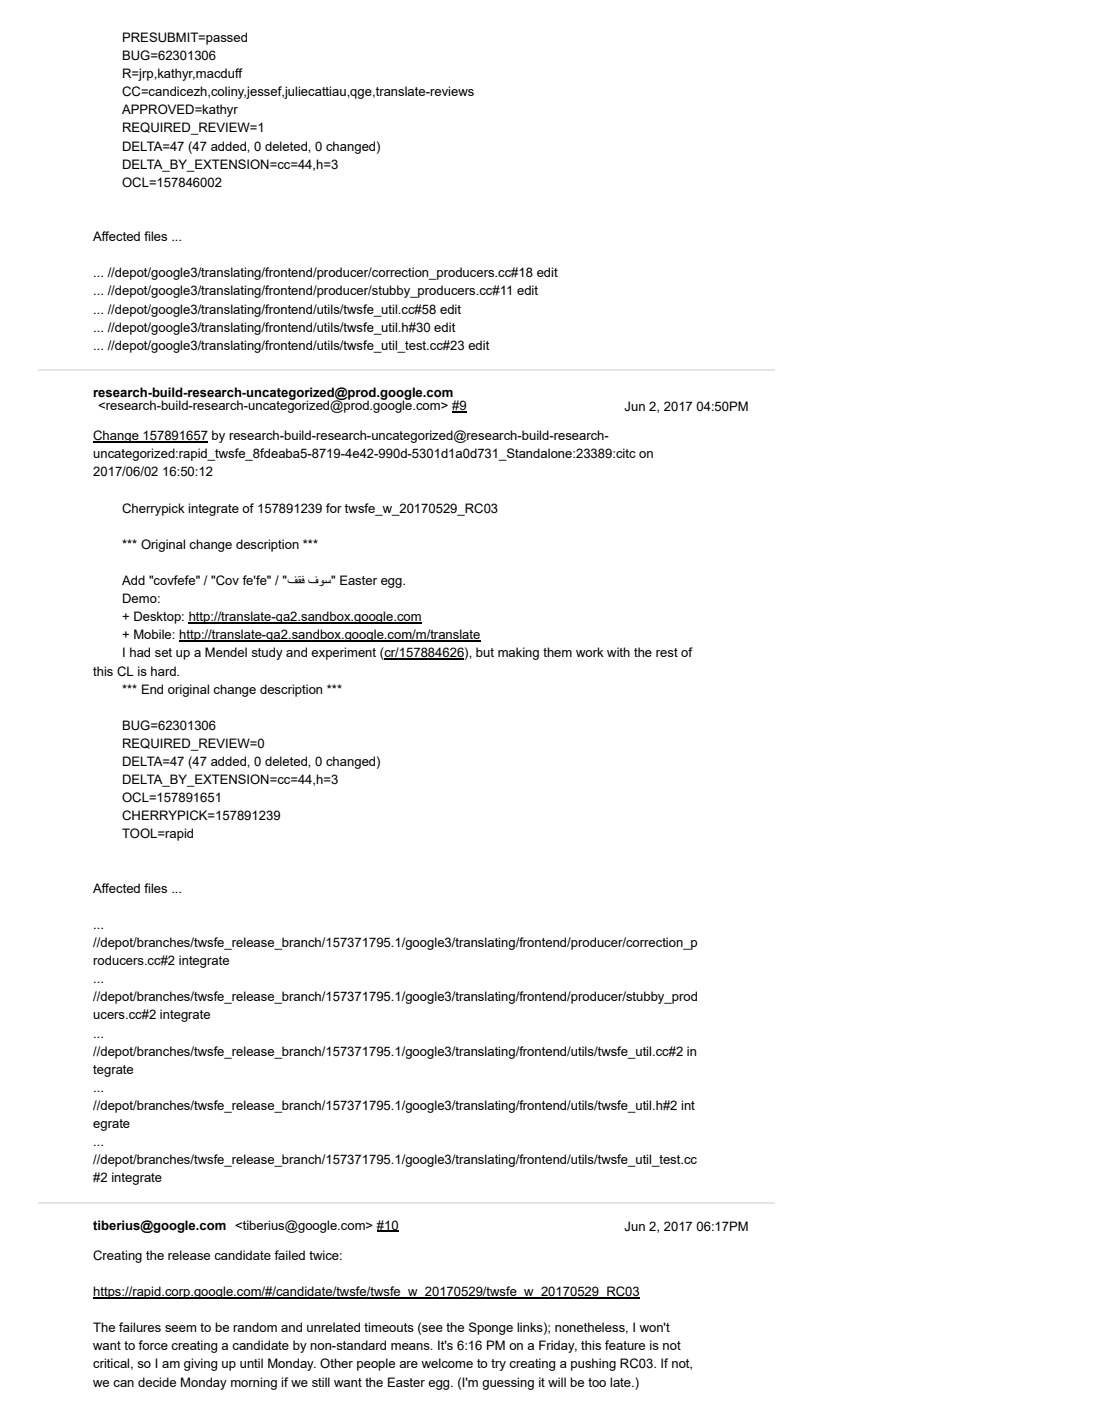 This screenshot has height=1427, width=1102. What do you see at coordinates (226, 652) in the screenshot?
I see `Mendel` at bounding box center [226, 652].
